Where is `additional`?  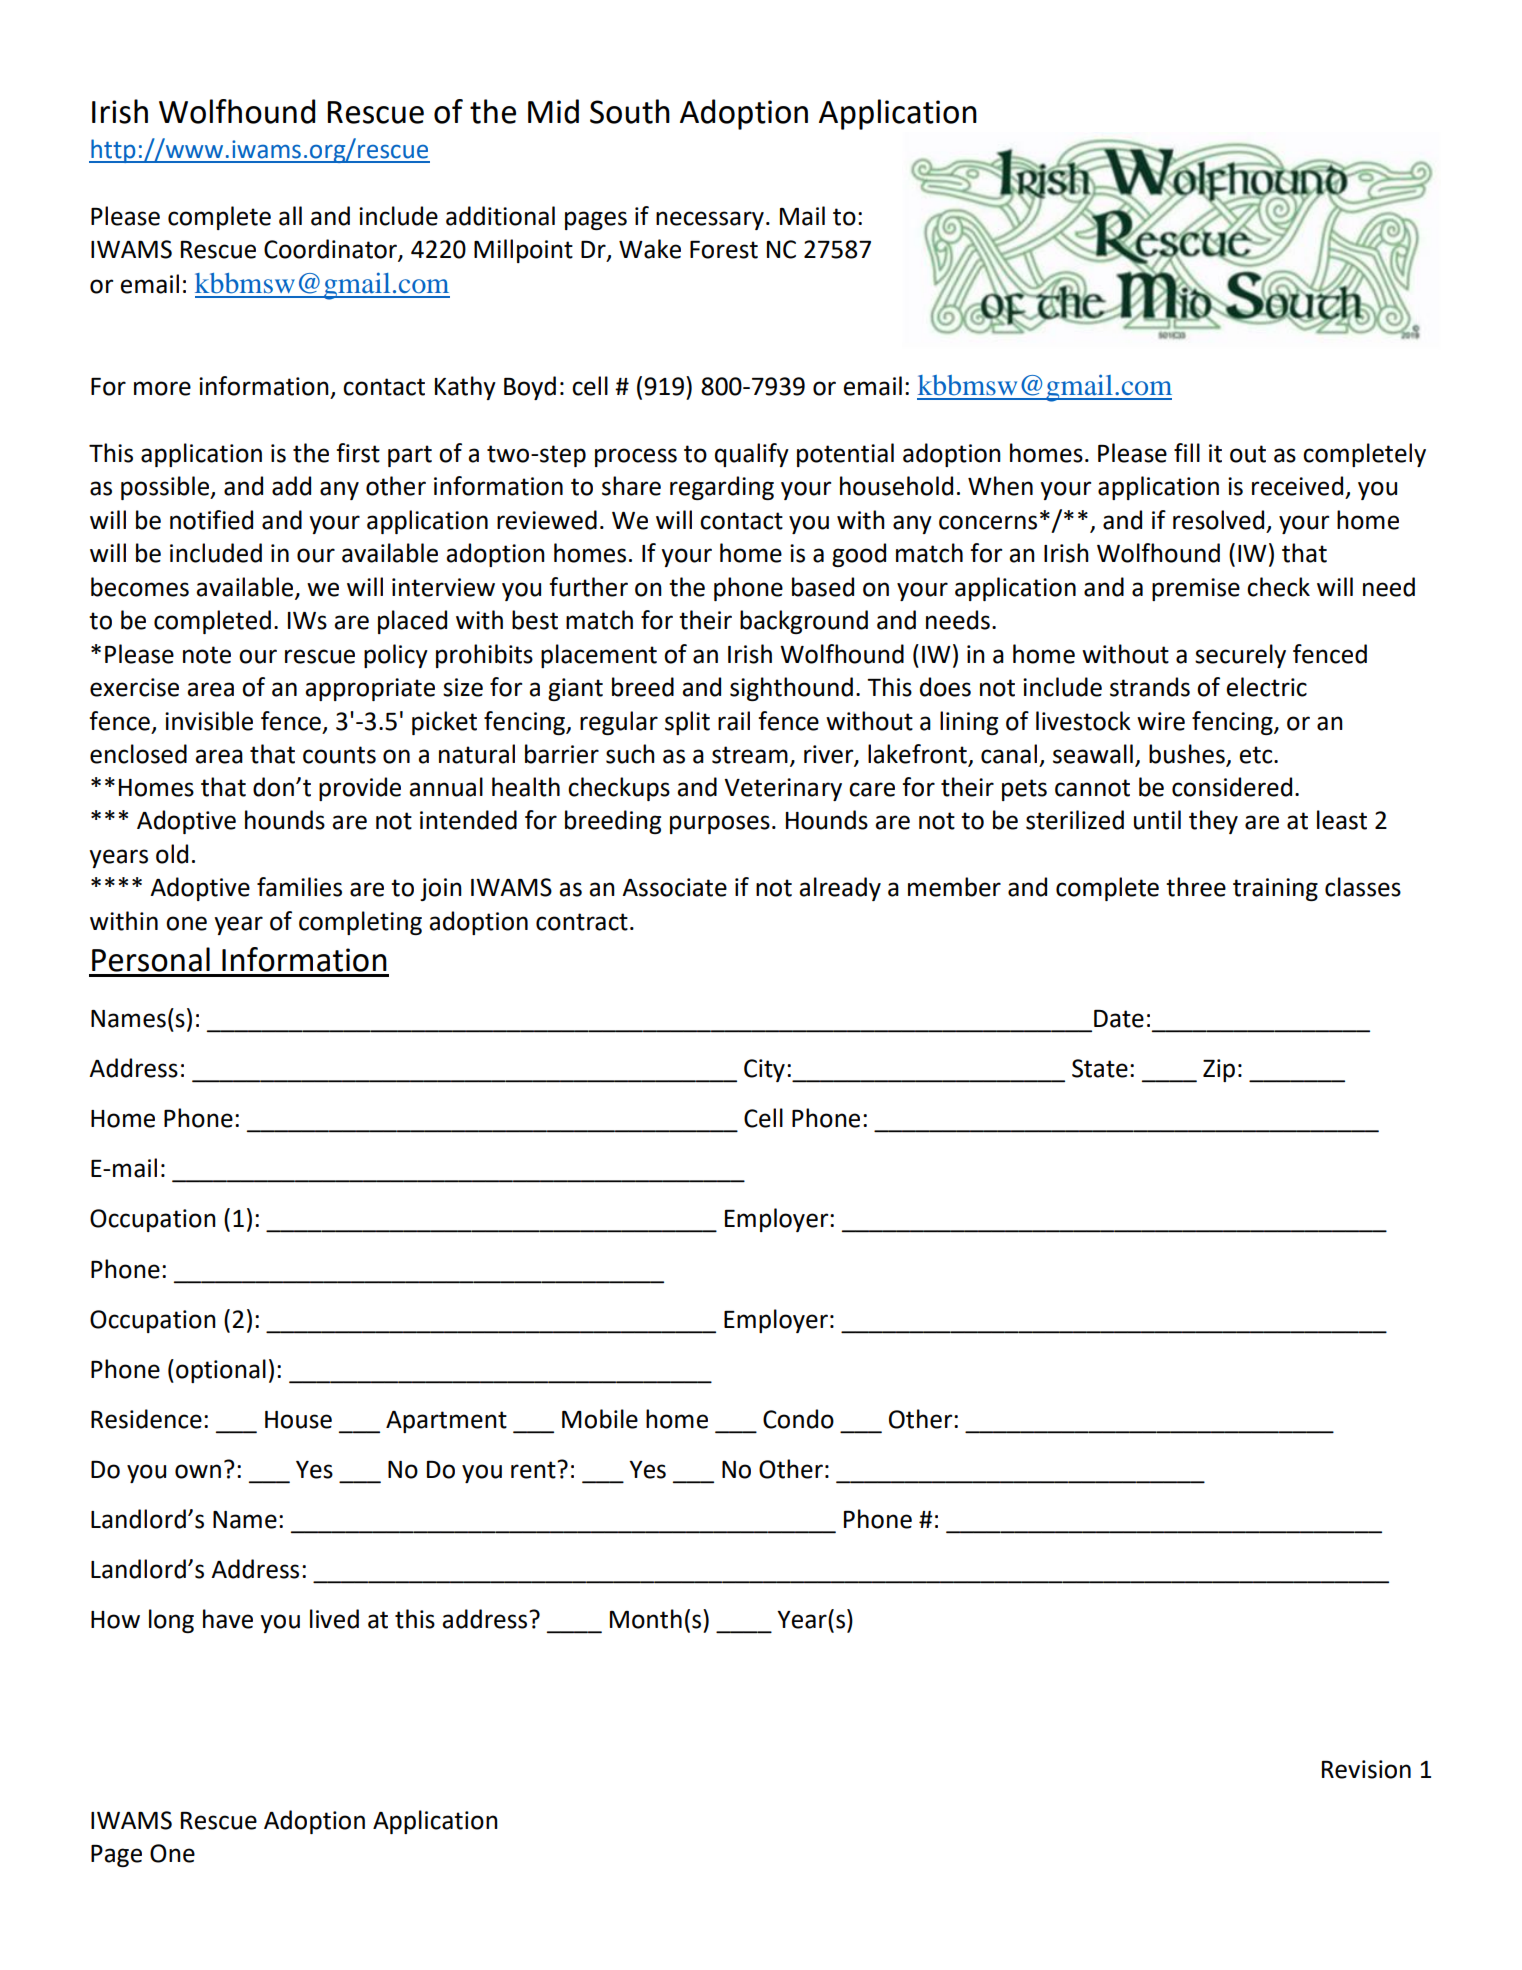 additional is located at coordinates (500, 216).
